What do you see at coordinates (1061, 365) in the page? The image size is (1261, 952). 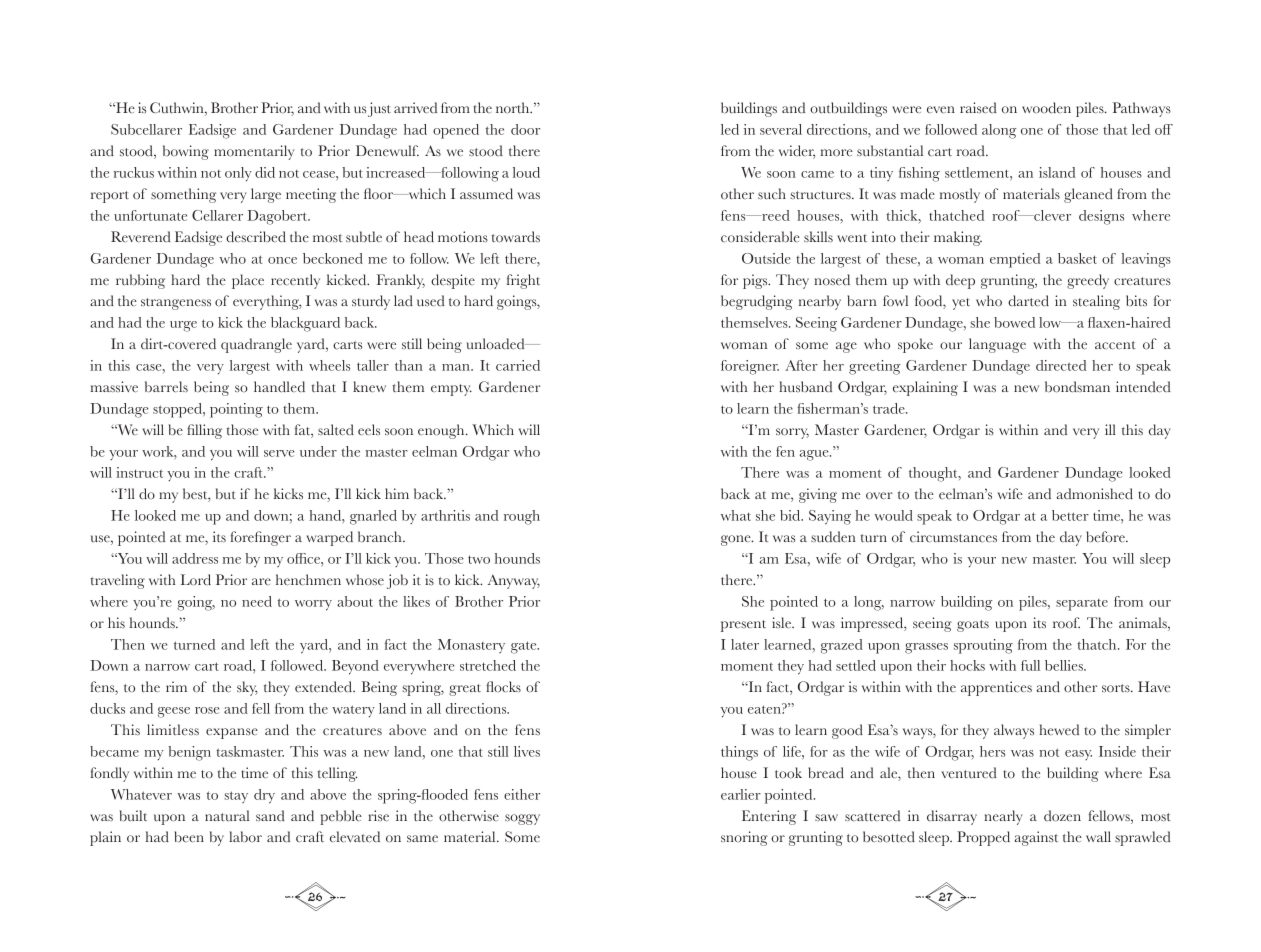 I see `directed` at bounding box center [1061, 365].
